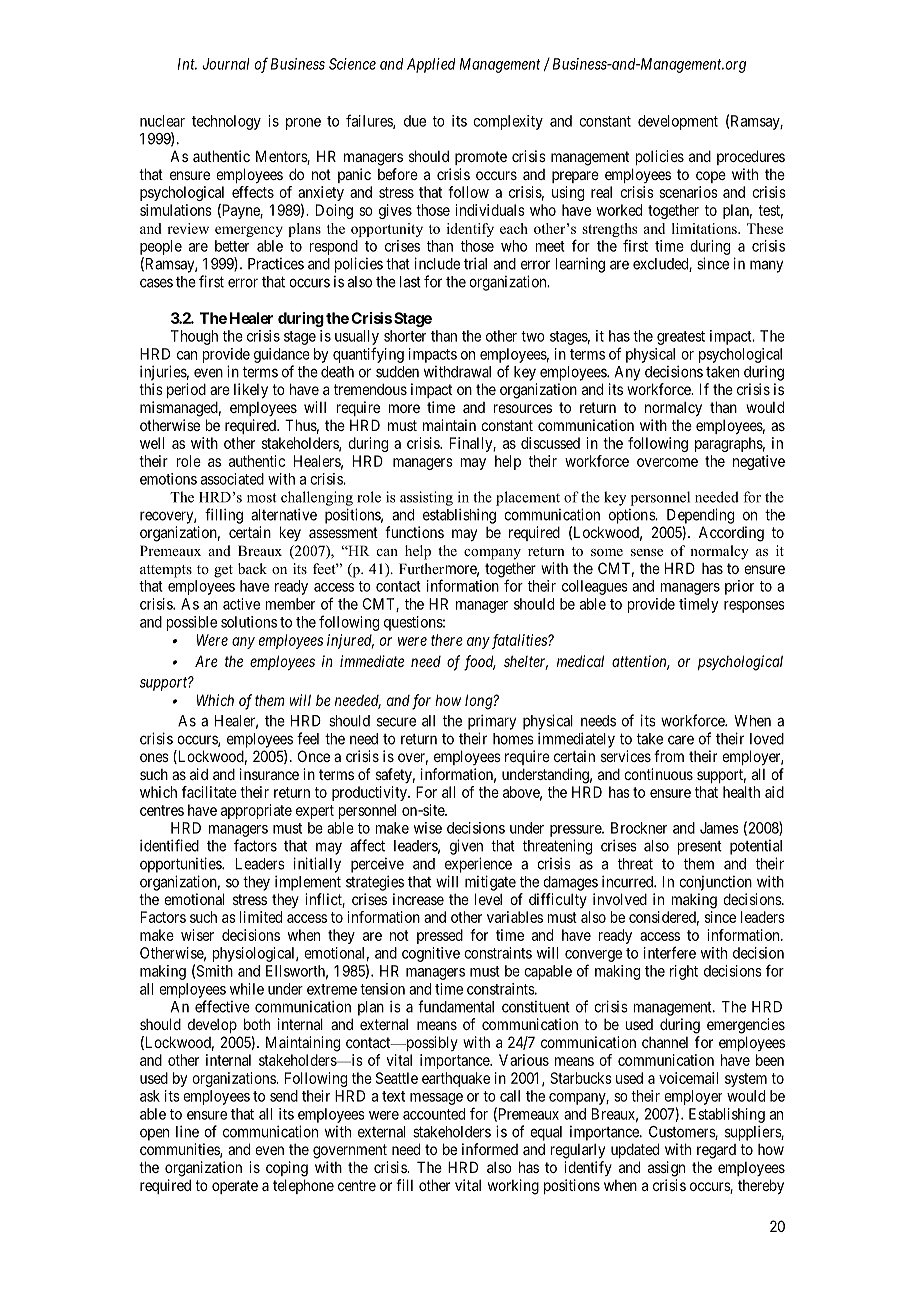 The image size is (924, 1308). Describe the element at coordinates (431, 65) in the screenshot. I see `Applied` at that location.
